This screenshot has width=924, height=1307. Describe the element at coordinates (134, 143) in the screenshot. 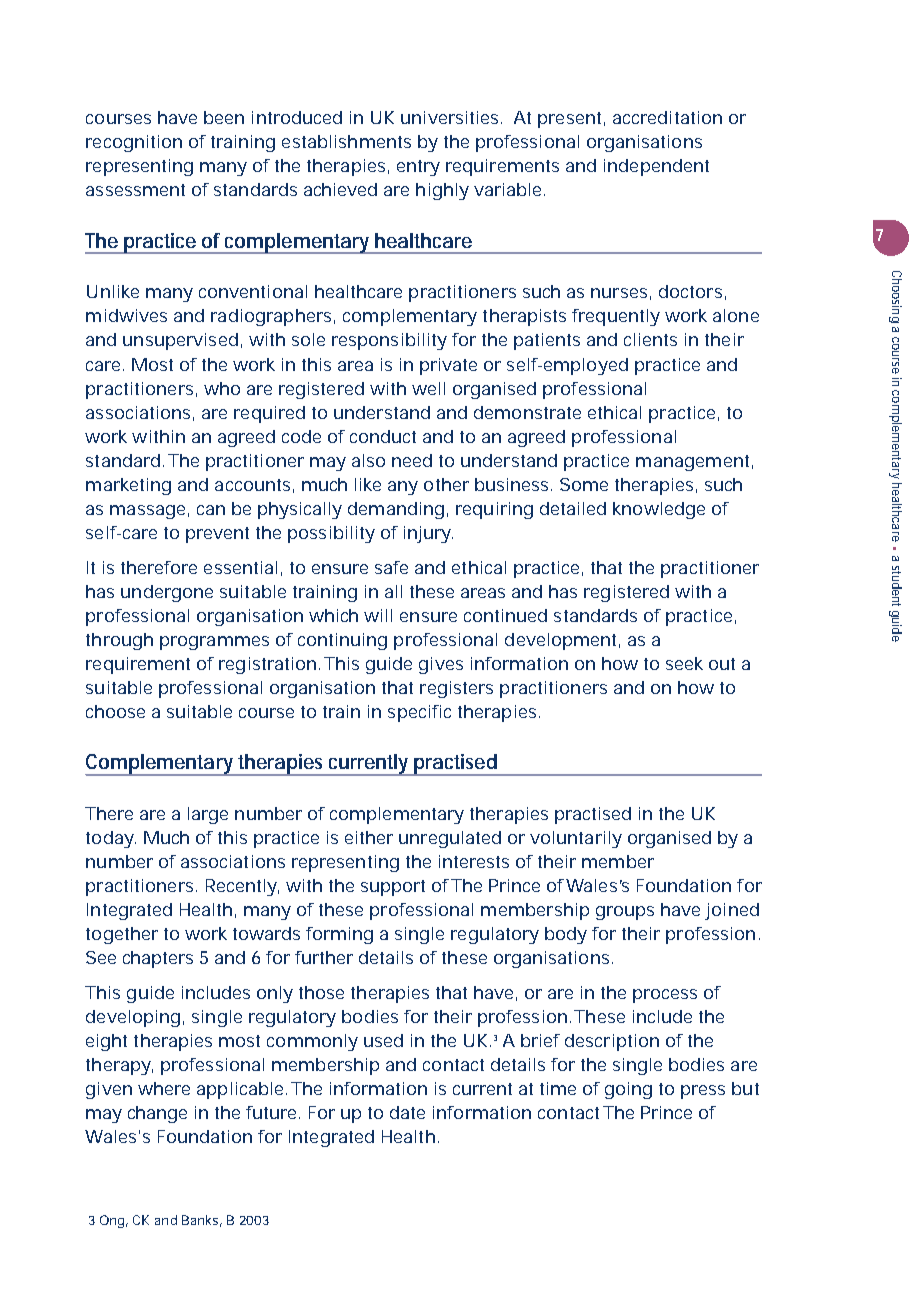

I see `recognition` at that location.
